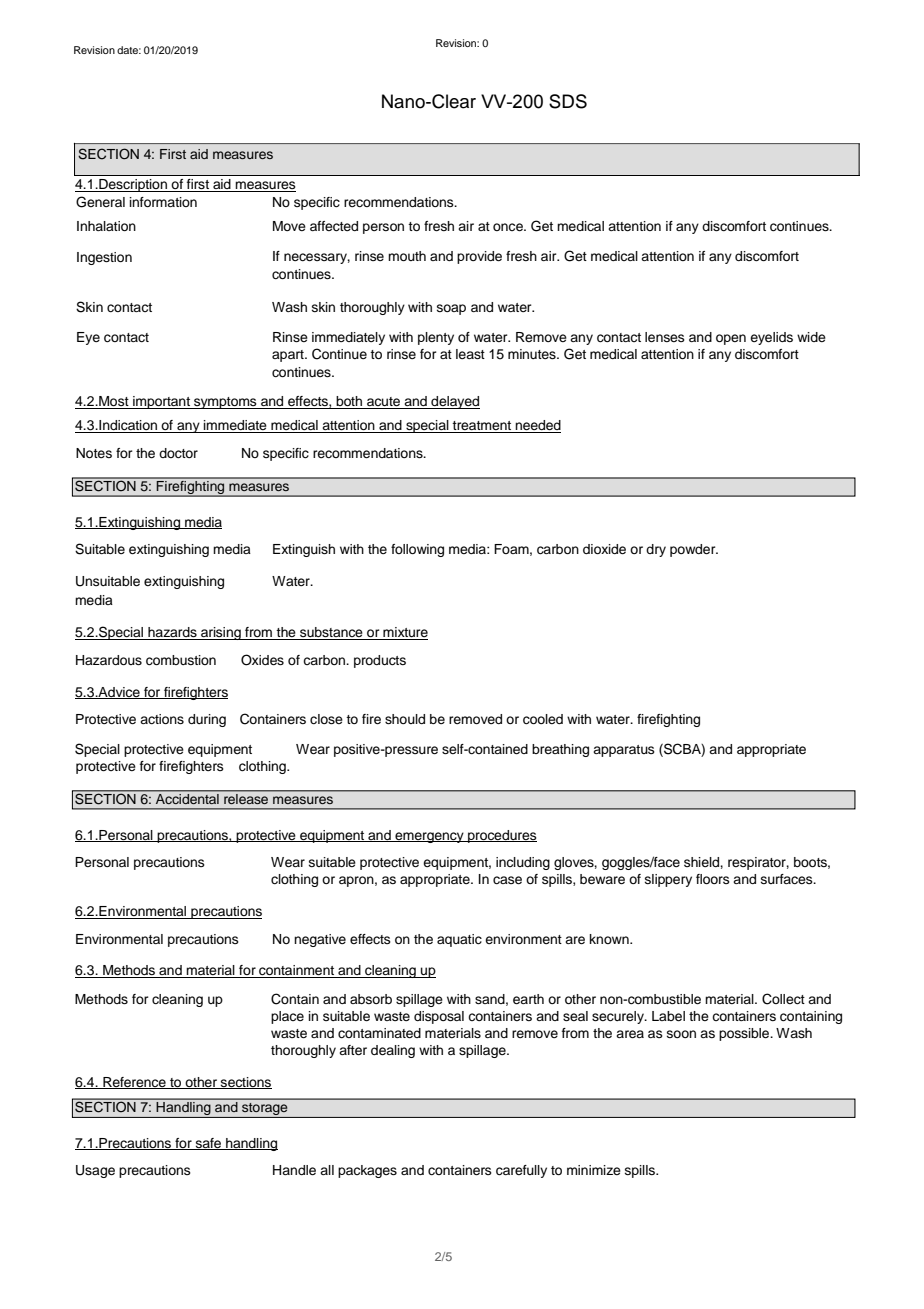 The height and width of the screenshot is (1309, 924). I want to click on safe, so click(208, 1144).
